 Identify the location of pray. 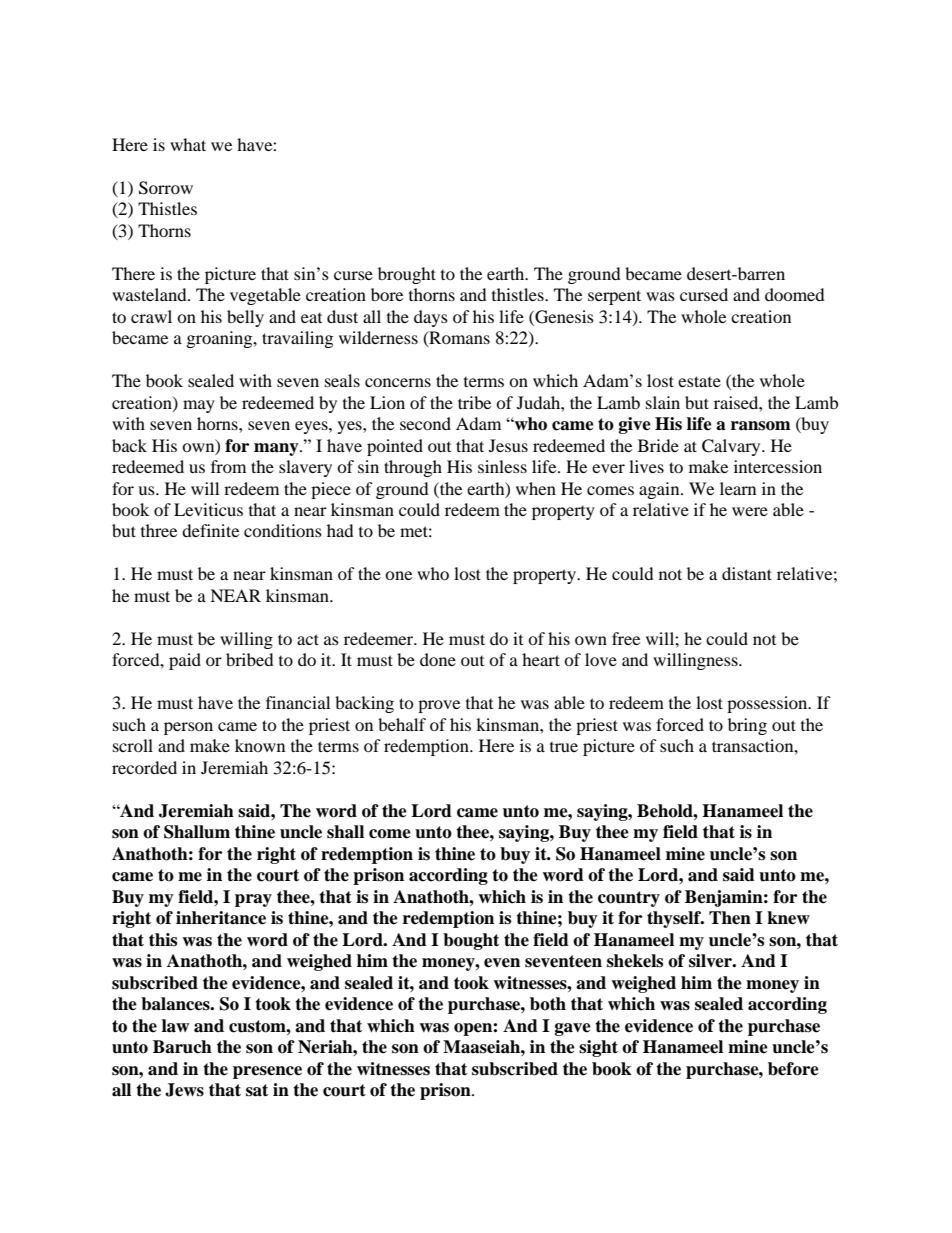
(253, 900).
